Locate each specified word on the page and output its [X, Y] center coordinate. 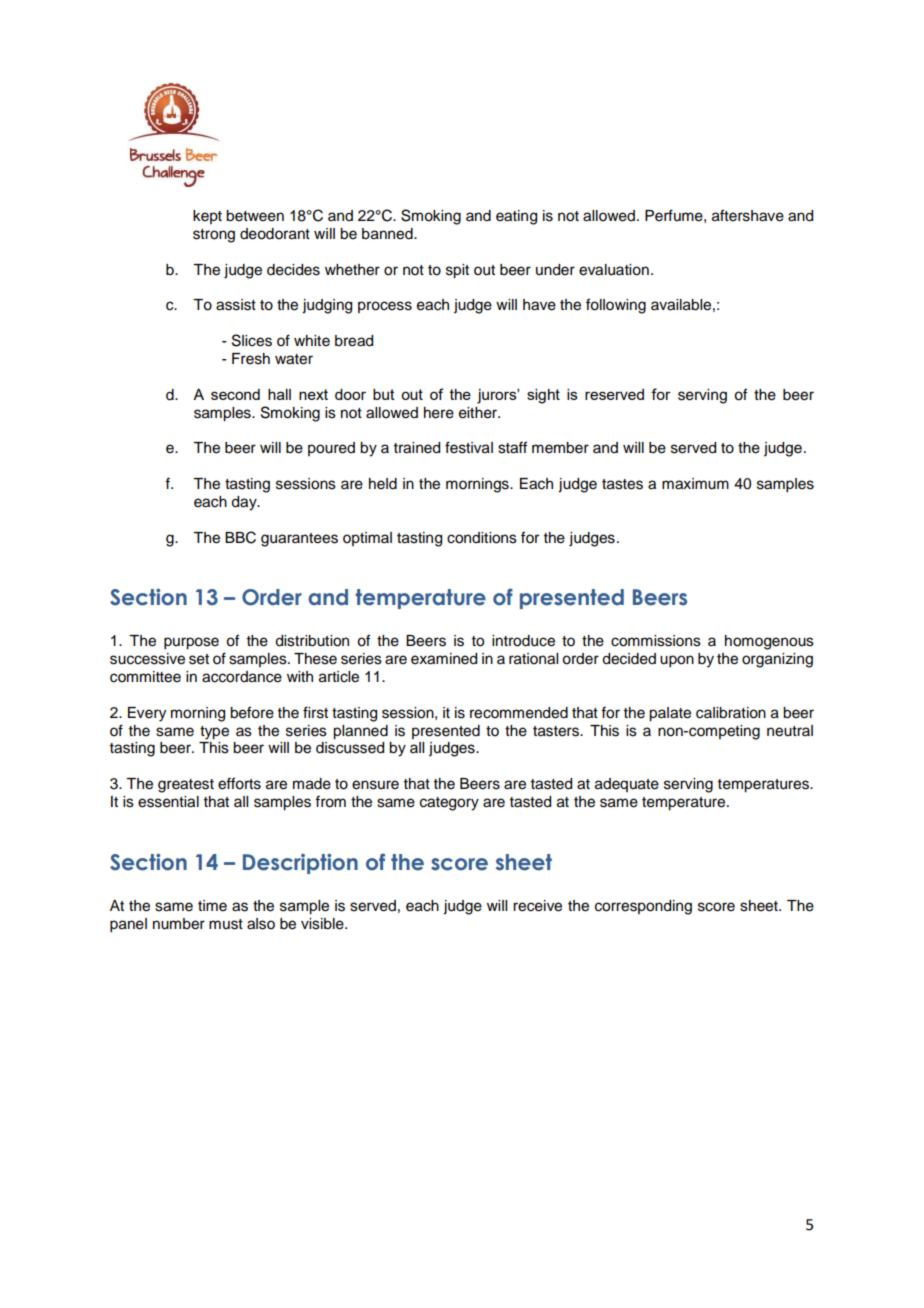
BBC [240, 537]
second [235, 394]
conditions [482, 538]
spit [457, 271]
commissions [656, 641]
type [214, 733]
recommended [519, 713]
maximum [695, 484]
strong [214, 236]
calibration [731, 713]
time [212, 906]
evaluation [614, 270]
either [479, 413]
